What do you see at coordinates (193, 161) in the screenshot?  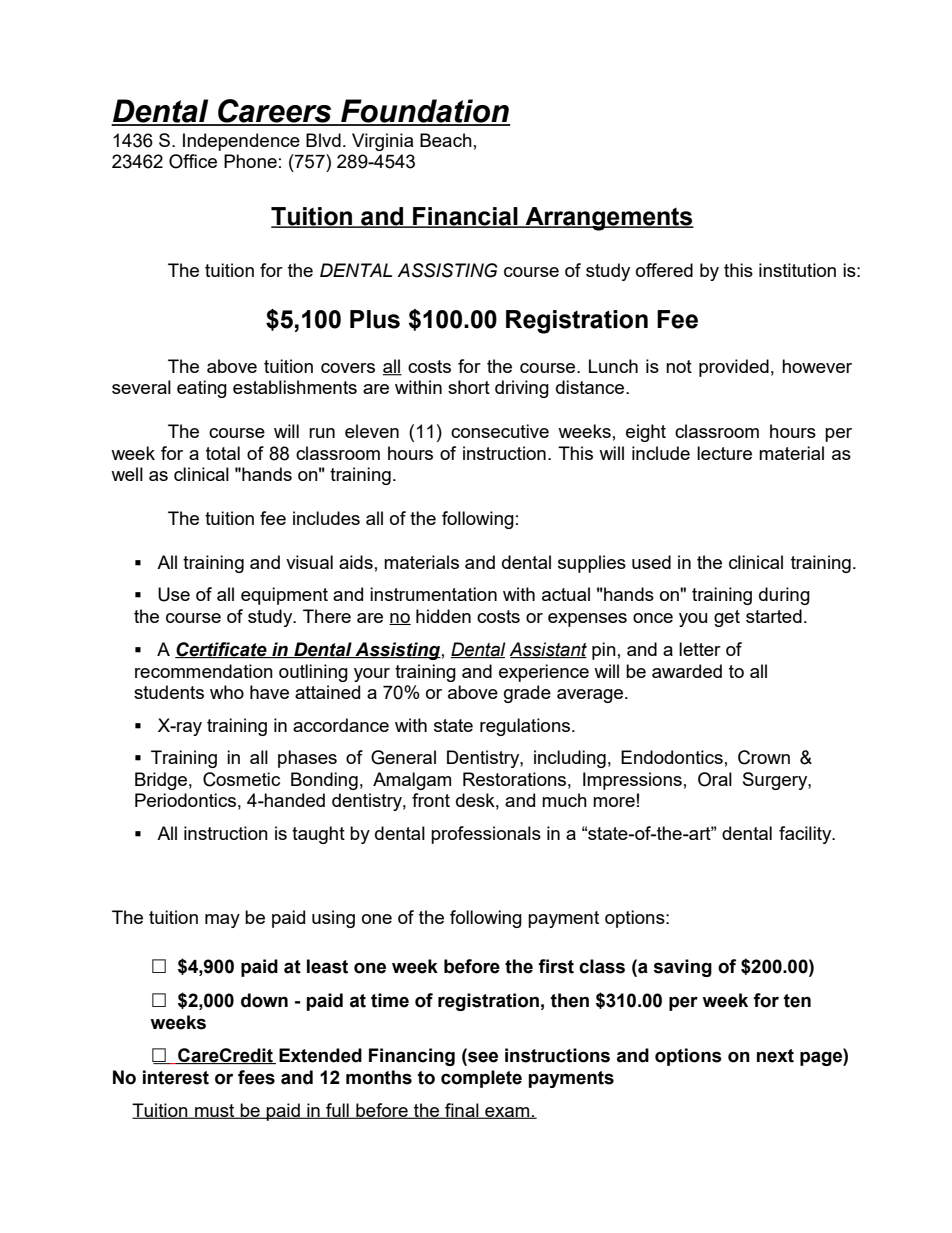 I see `Office` at bounding box center [193, 161].
